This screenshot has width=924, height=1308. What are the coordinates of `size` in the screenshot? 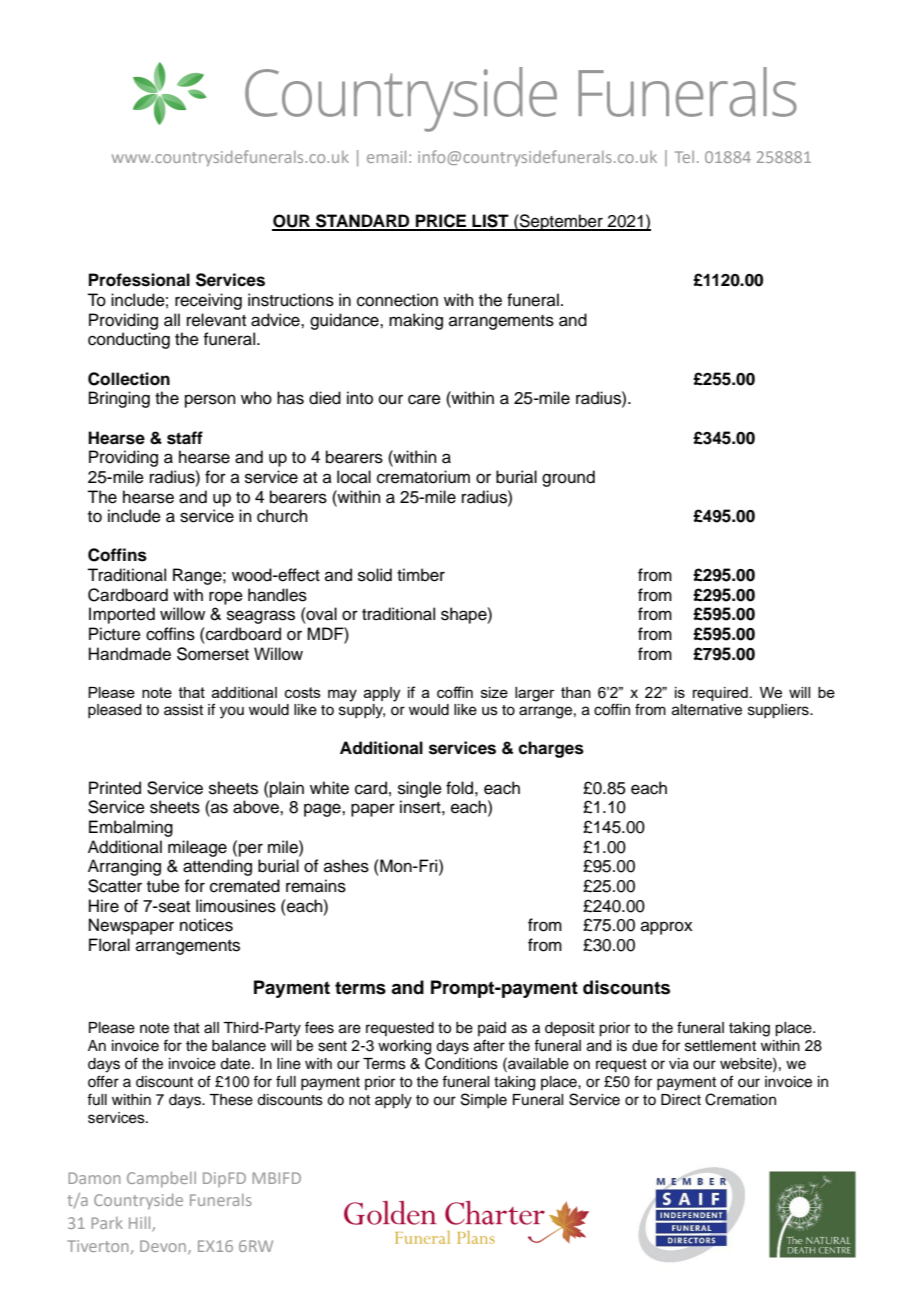 It's located at (494, 692).
